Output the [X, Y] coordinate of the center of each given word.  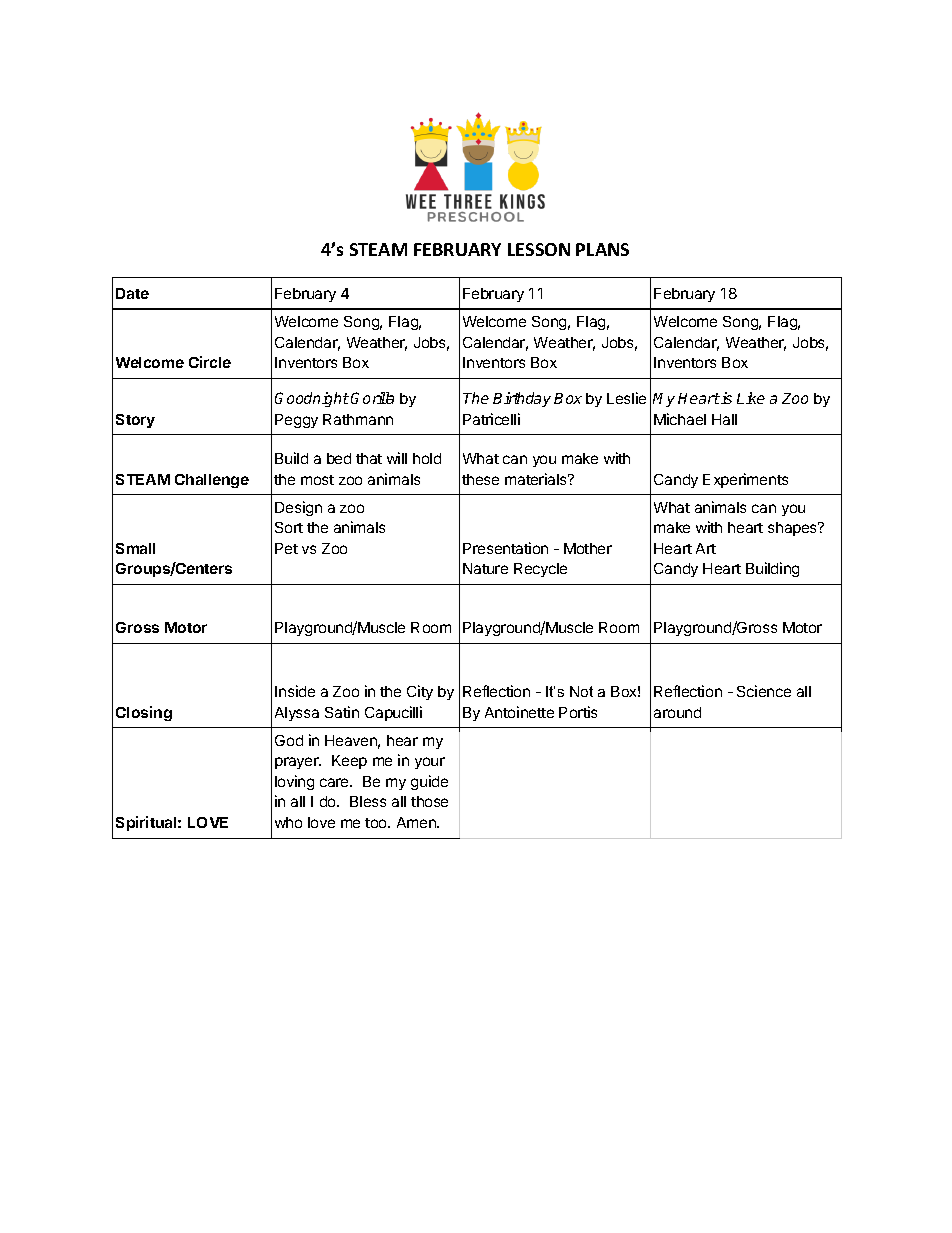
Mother [588, 548]
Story [135, 421]
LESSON [539, 249]
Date [132, 293]
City [420, 692]
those [429, 801]
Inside [295, 691]
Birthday [522, 399]
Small [135, 548]
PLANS [602, 249]
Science [764, 691]
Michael [680, 419]
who [288, 822]
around [677, 712]
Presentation [505, 548]
